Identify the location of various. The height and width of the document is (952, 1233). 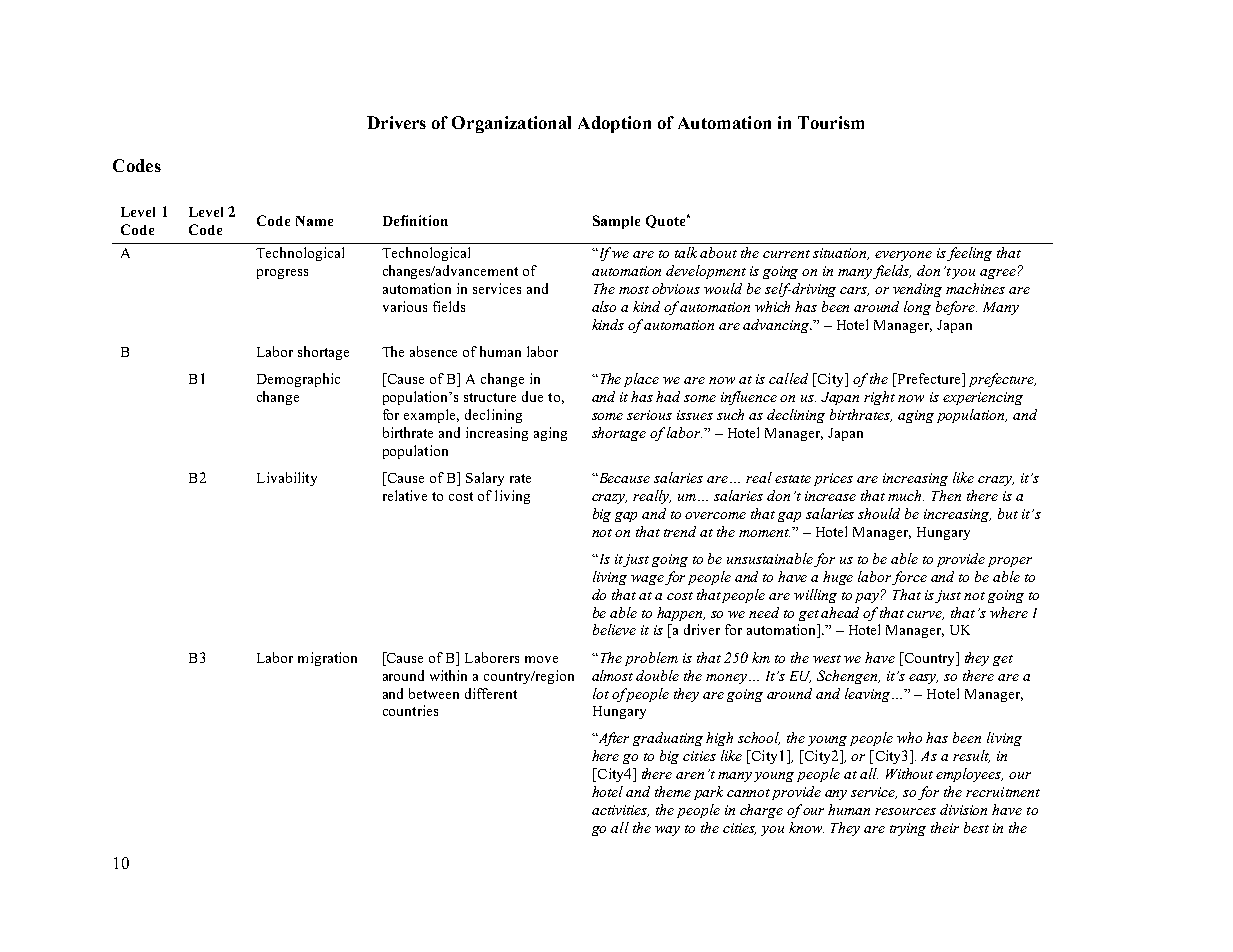
(405, 306).
